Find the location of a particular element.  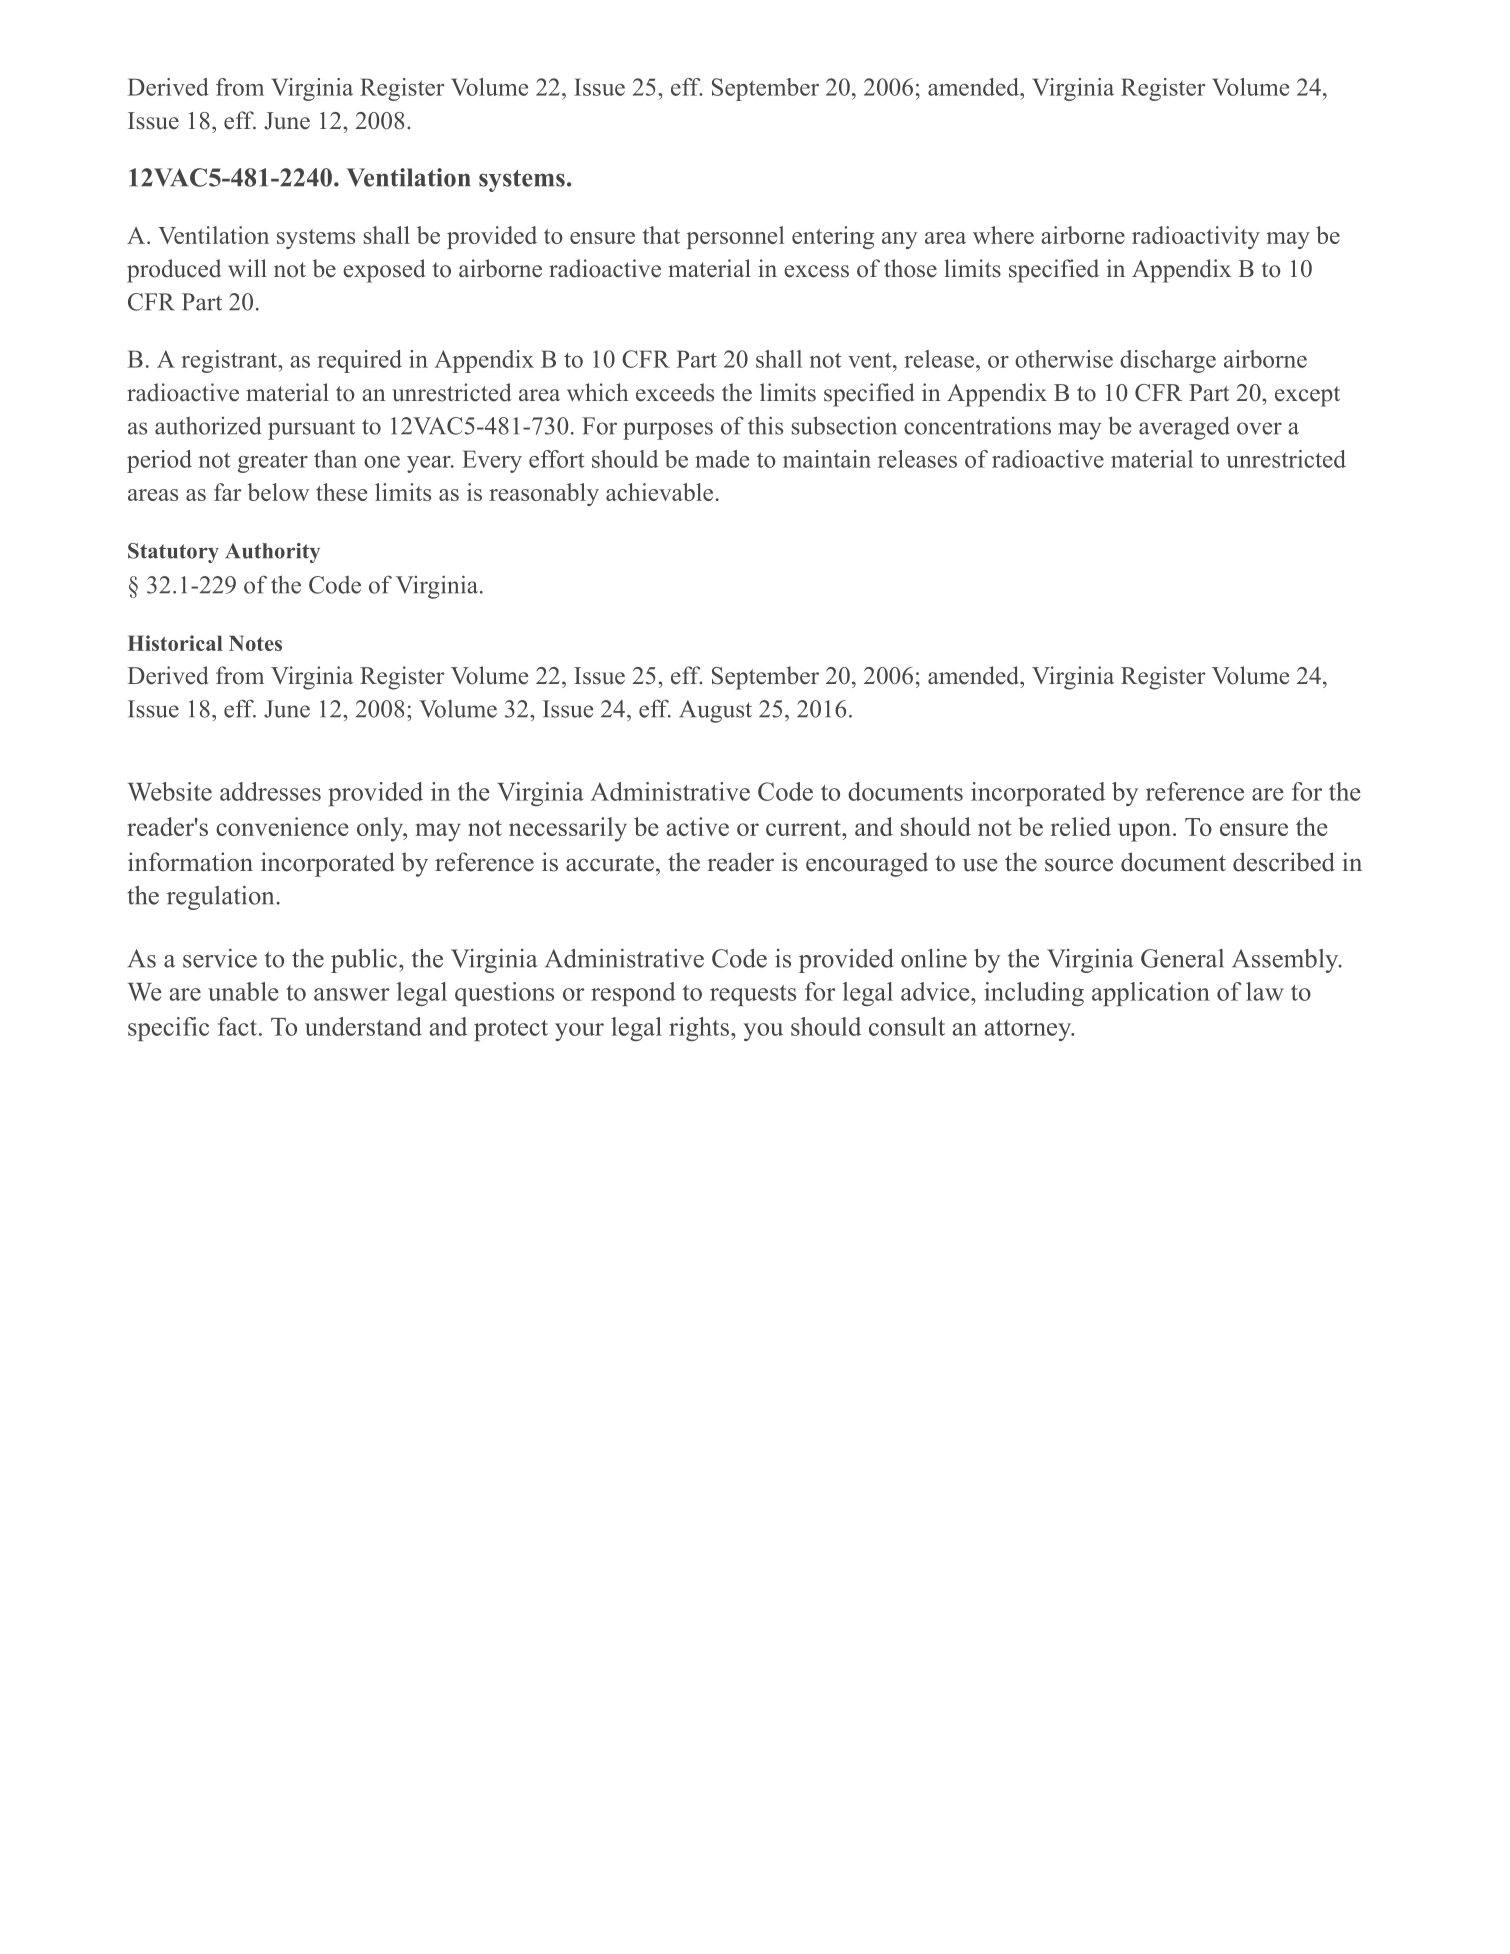

current is located at coordinates (804, 828).
